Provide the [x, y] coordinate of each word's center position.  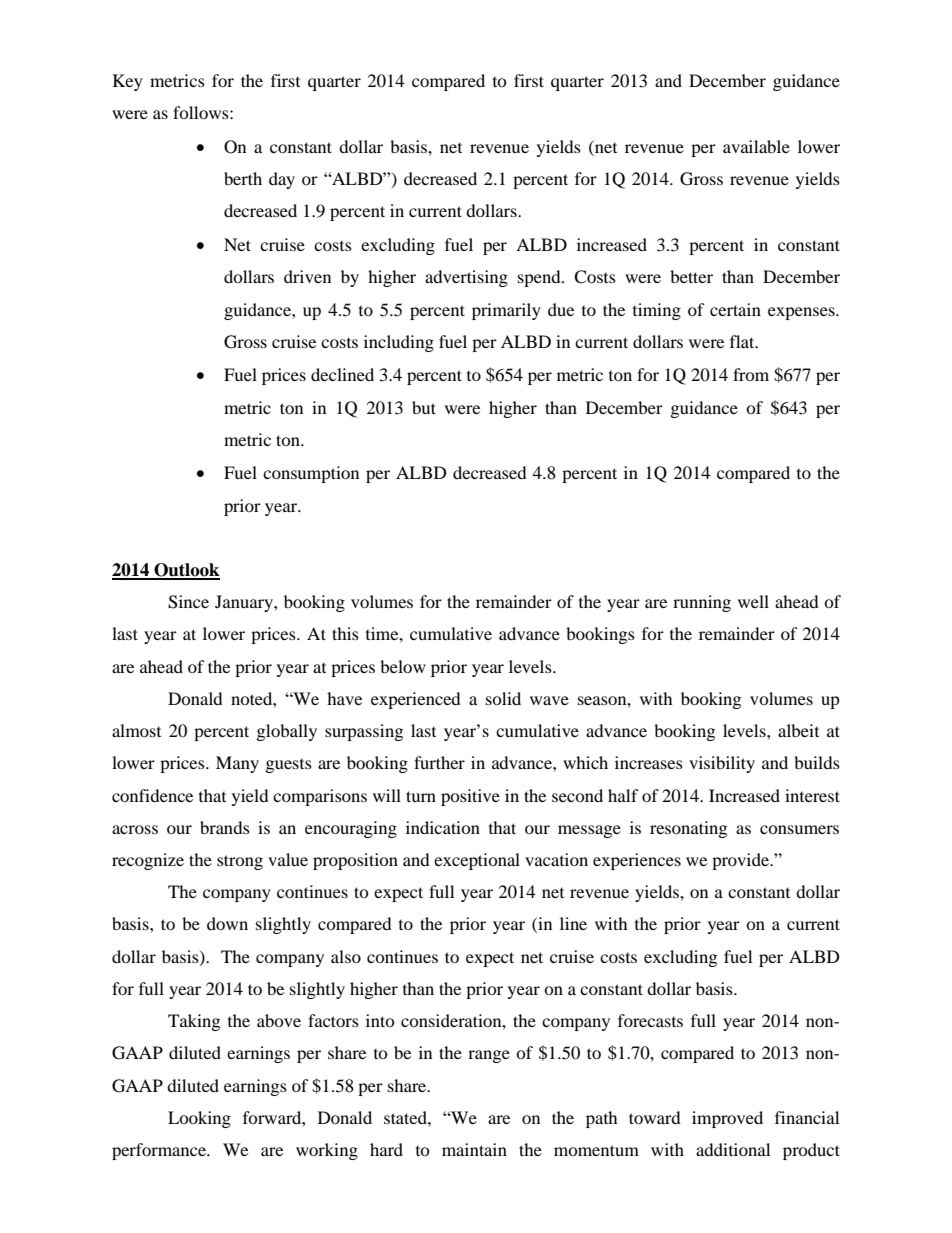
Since [188, 602]
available [756, 146]
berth [243, 178]
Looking [199, 1119]
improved [727, 1119]
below [403, 666]
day [282, 180]
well [753, 601]
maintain [474, 1149]
